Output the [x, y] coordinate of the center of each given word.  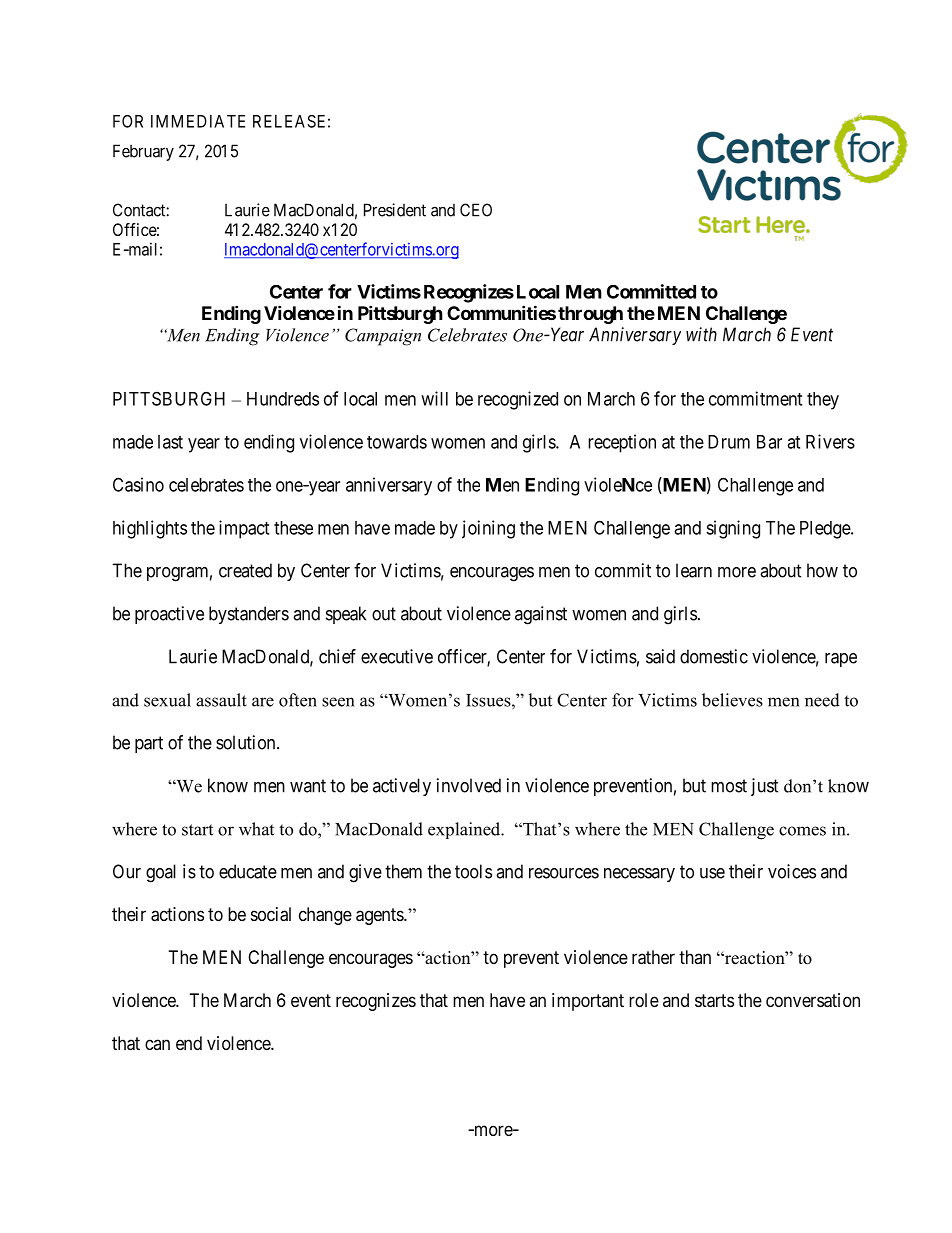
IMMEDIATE [198, 121]
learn [694, 570]
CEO [476, 210]
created [245, 570]
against [541, 615]
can [157, 1044]
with [701, 334]
